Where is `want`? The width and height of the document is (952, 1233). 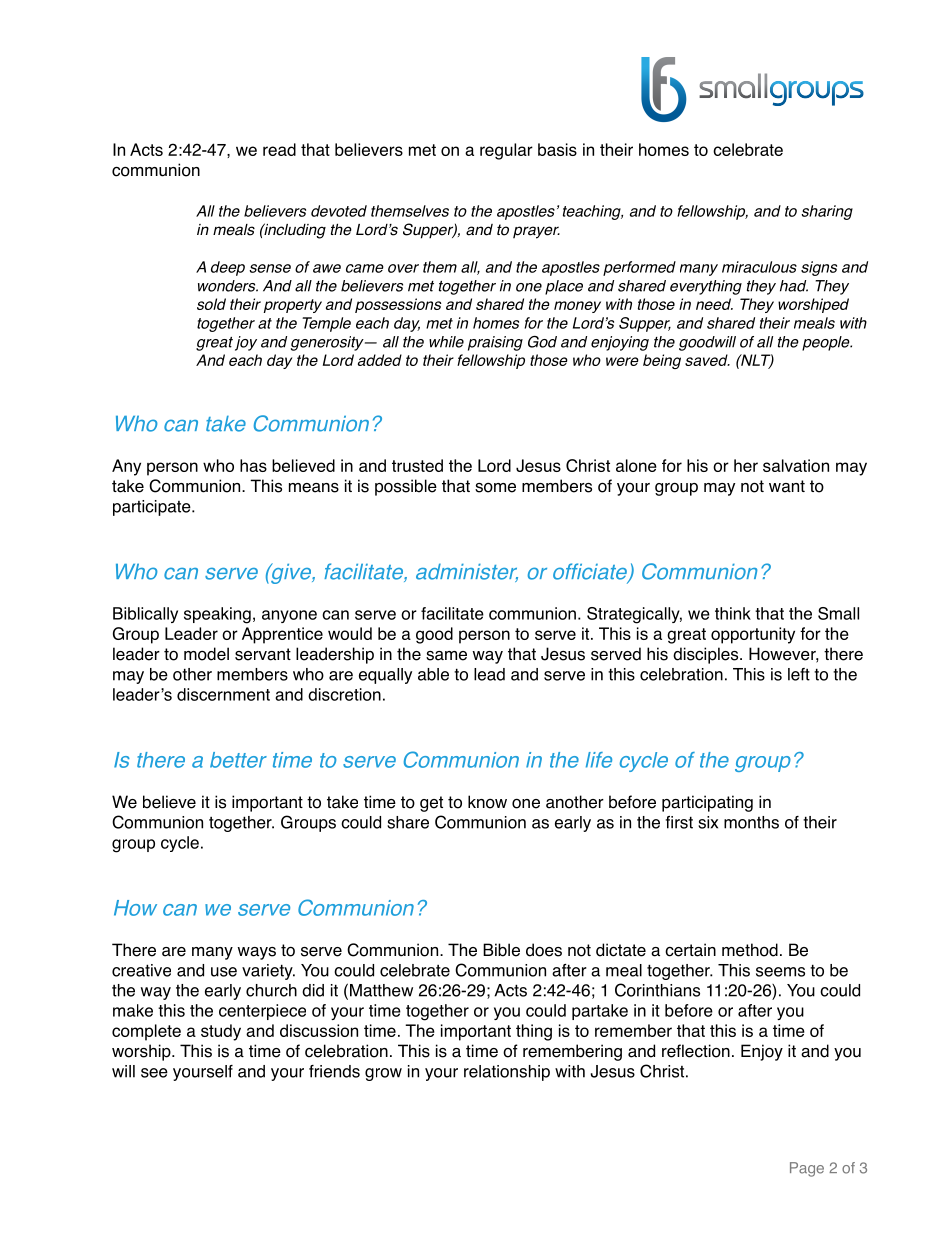 want is located at coordinates (787, 486).
